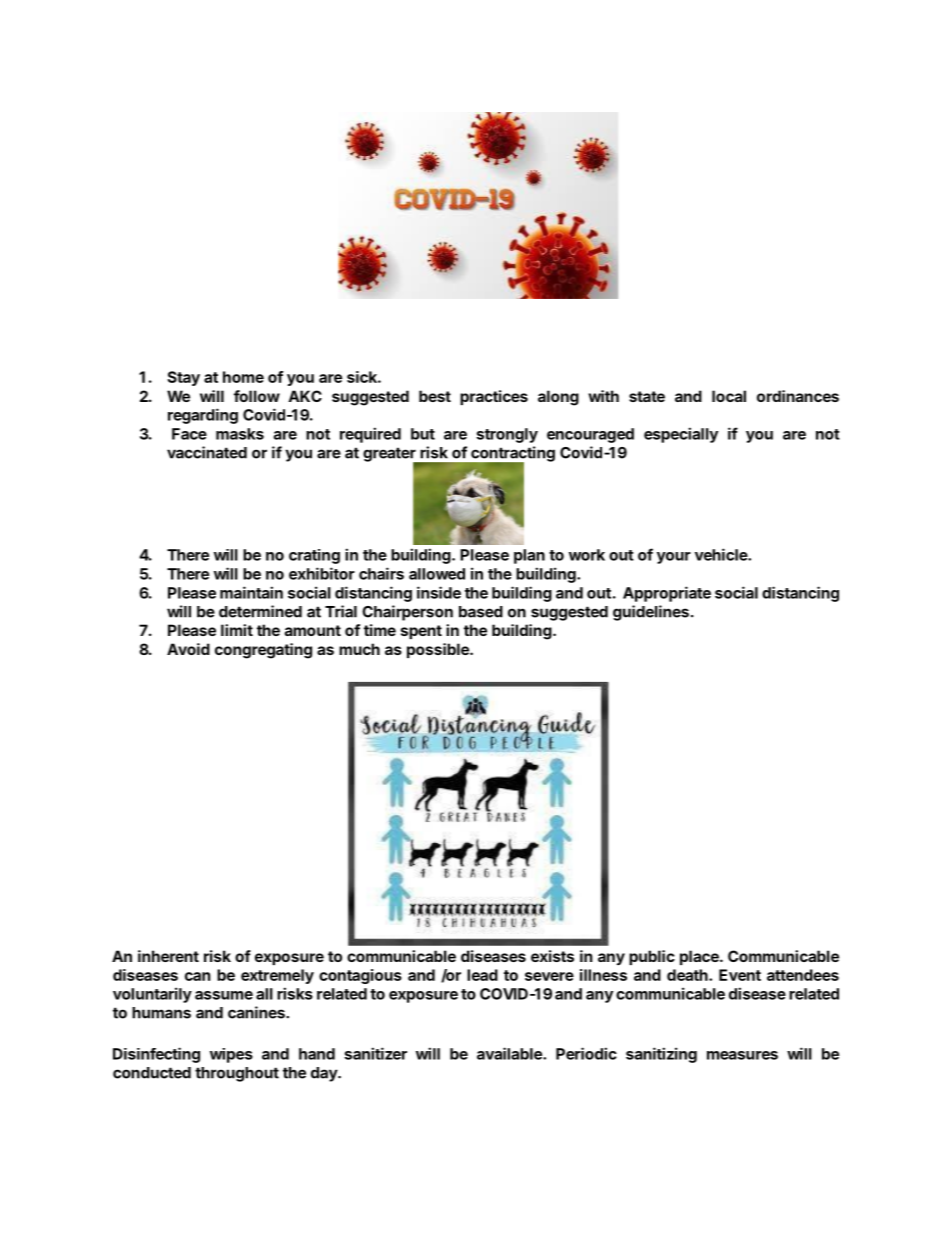 This screenshot has height=1233, width=952. What do you see at coordinates (667, 594) in the screenshot?
I see `Appropriate` at bounding box center [667, 594].
